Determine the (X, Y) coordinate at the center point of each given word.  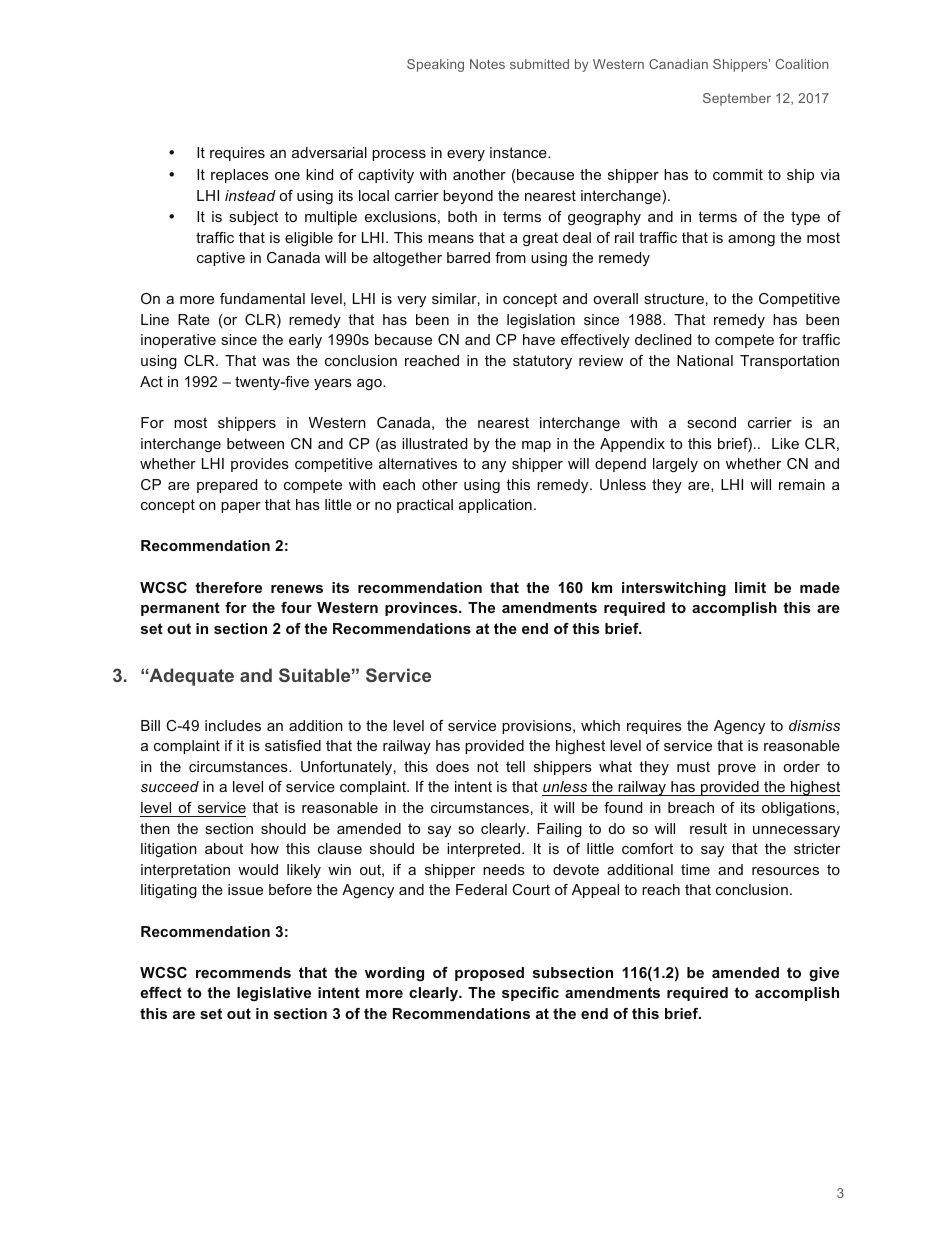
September (737, 99)
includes (233, 725)
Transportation (789, 362)
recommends (243, 972)
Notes (487, 64)
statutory (542, 362)
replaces (240, 176)
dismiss (814, 725)
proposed (489, 974)
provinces (422, 609)
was (276, 362)
